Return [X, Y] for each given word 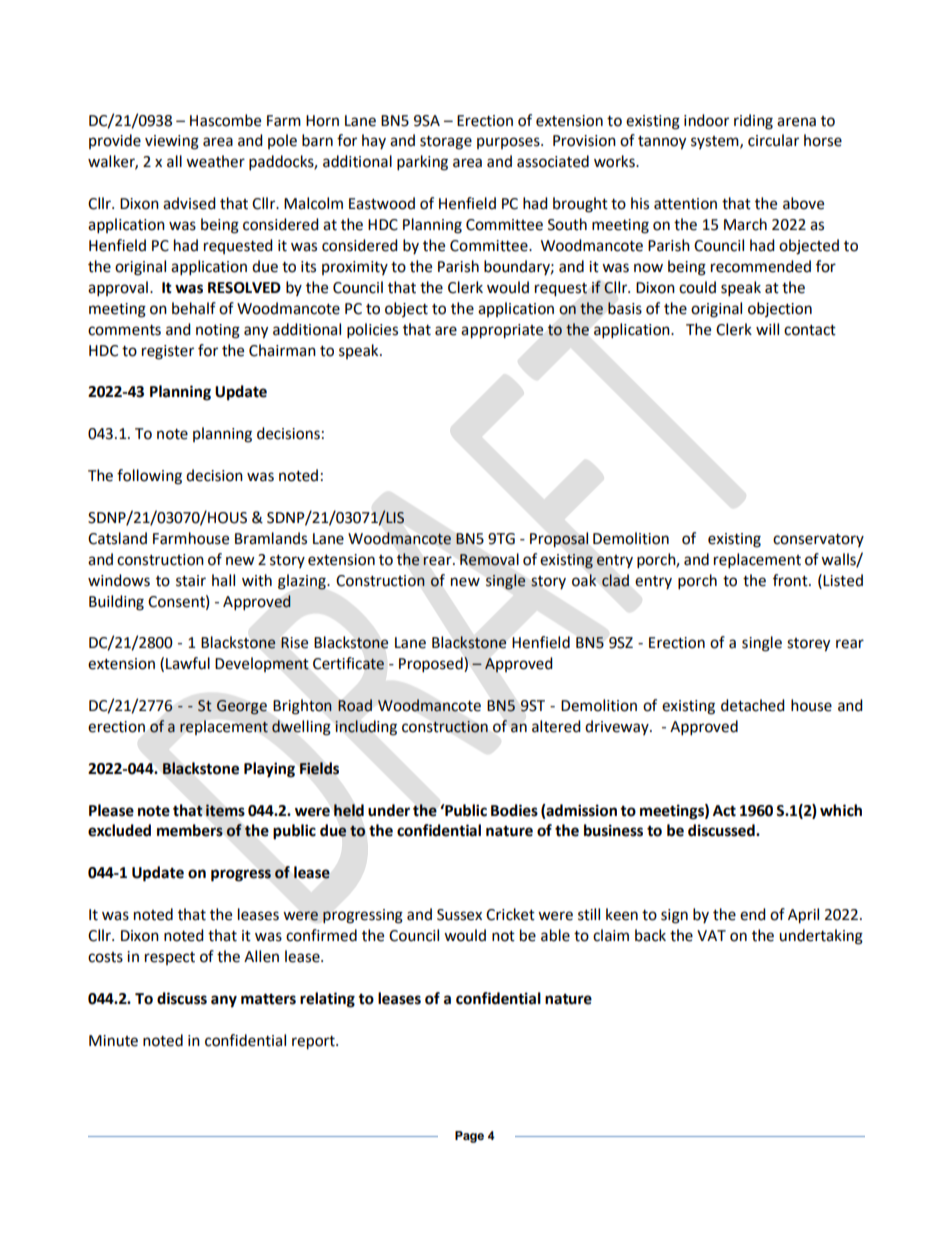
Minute [113, 1041]
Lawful [188, 663]
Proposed [432, 665]
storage [446, 143]
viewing [172, 142]
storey [808, 645]
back [650, 935]
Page [469, 1137]
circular [773, 140]
